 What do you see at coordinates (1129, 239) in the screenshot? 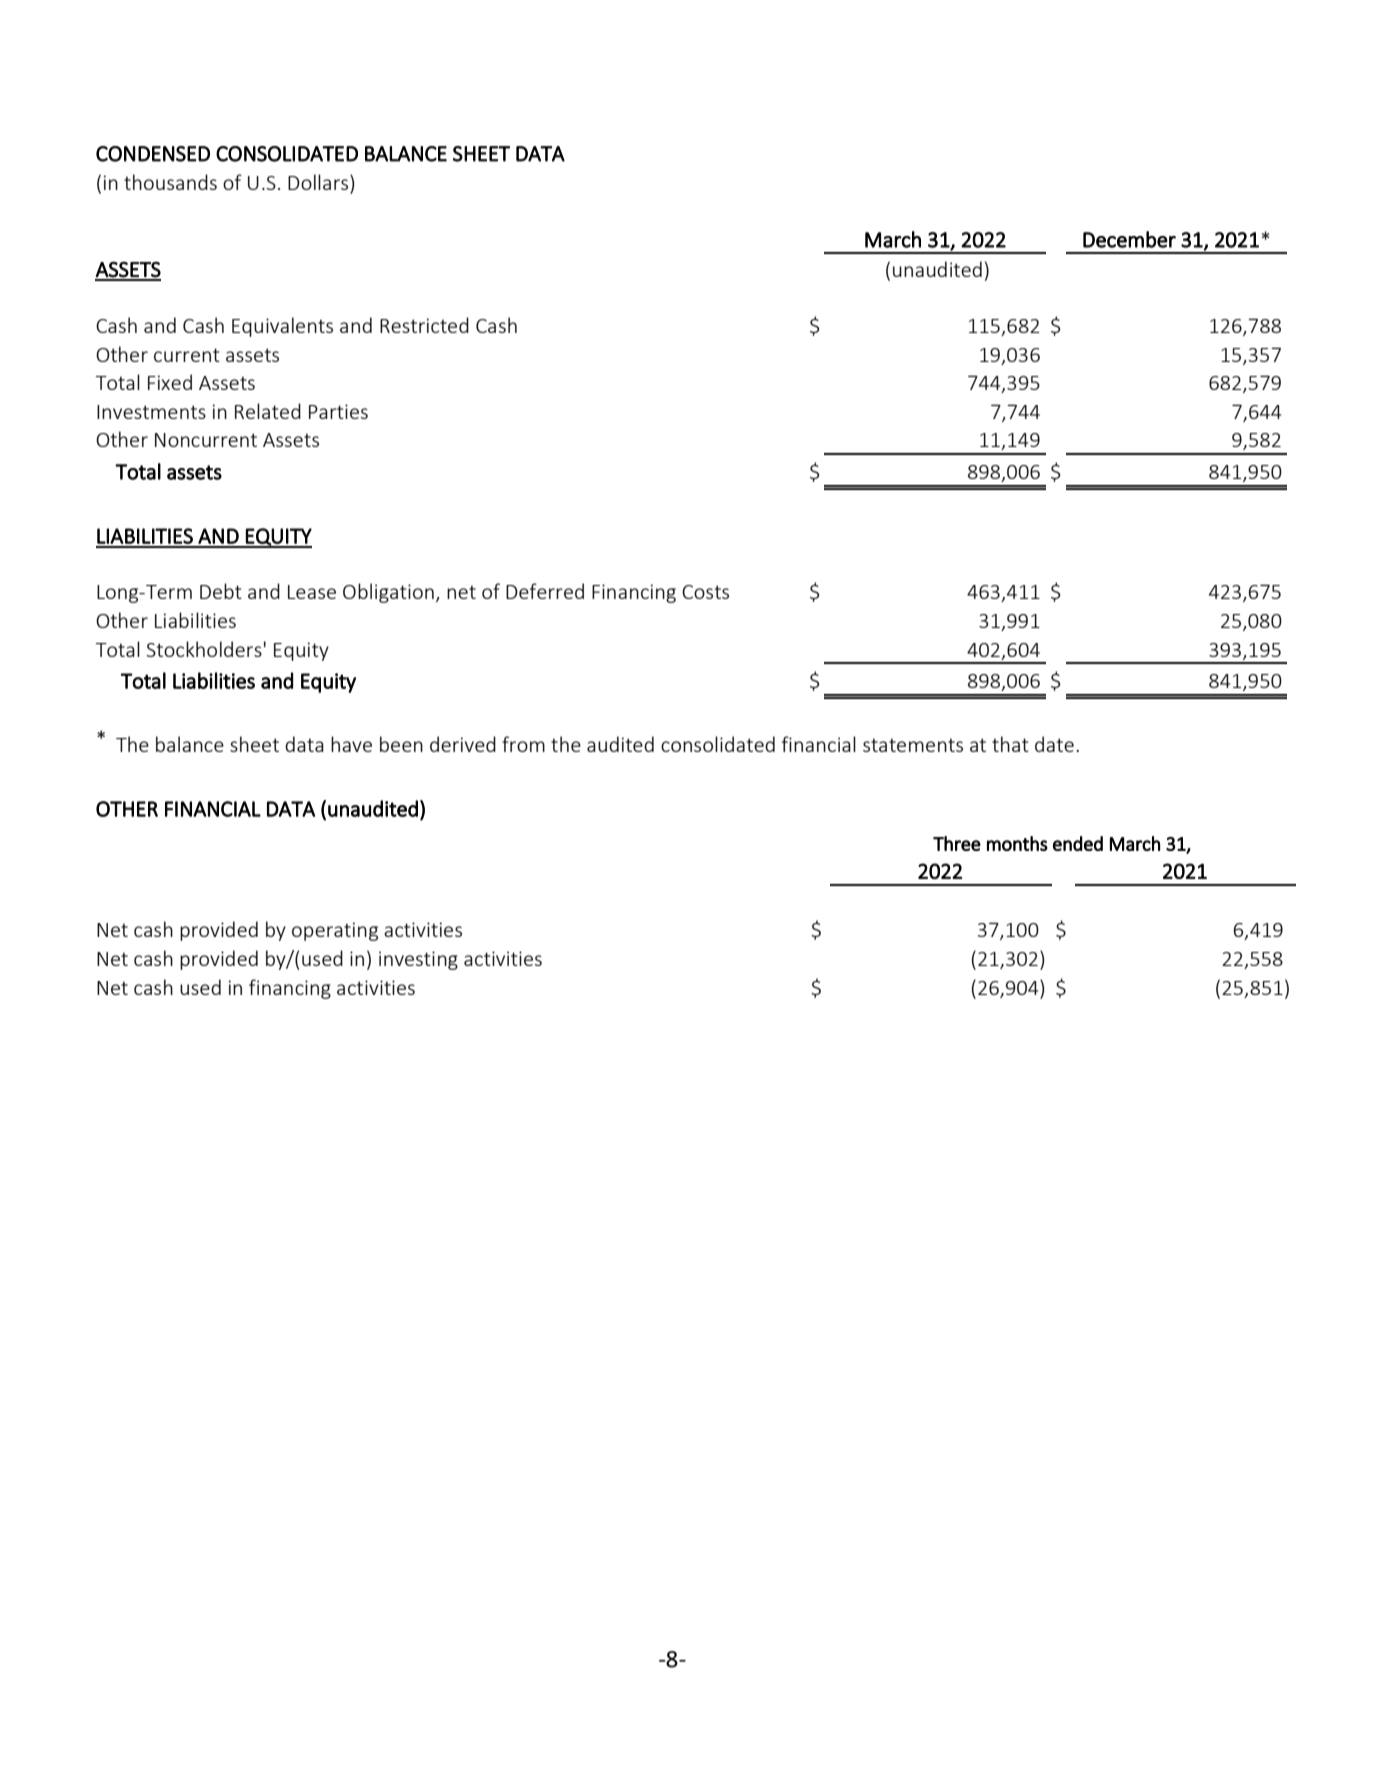
I see `December` at bounding box center [1129, 239].
